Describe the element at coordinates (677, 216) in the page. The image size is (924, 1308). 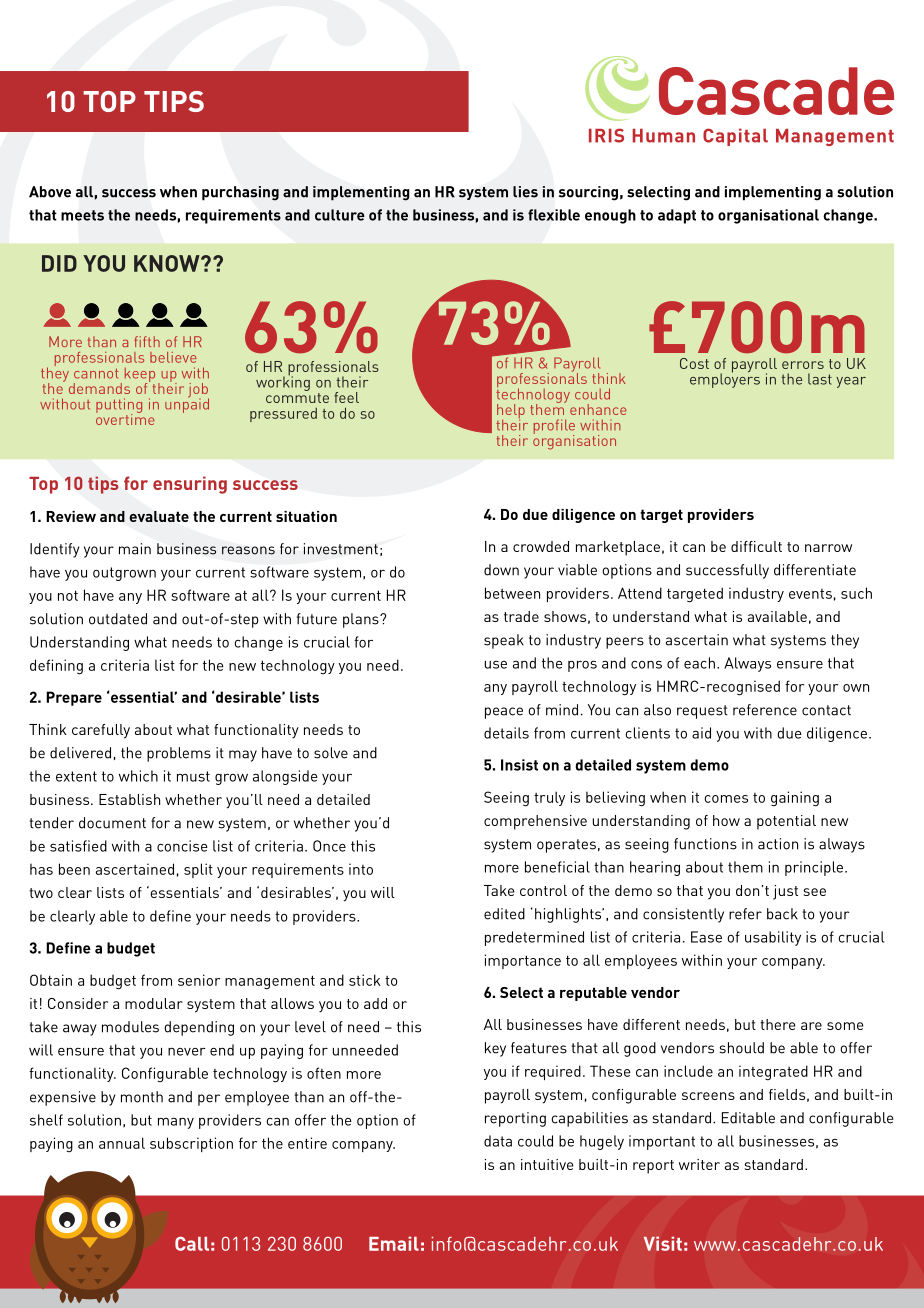
I see `adapt` at that location.
